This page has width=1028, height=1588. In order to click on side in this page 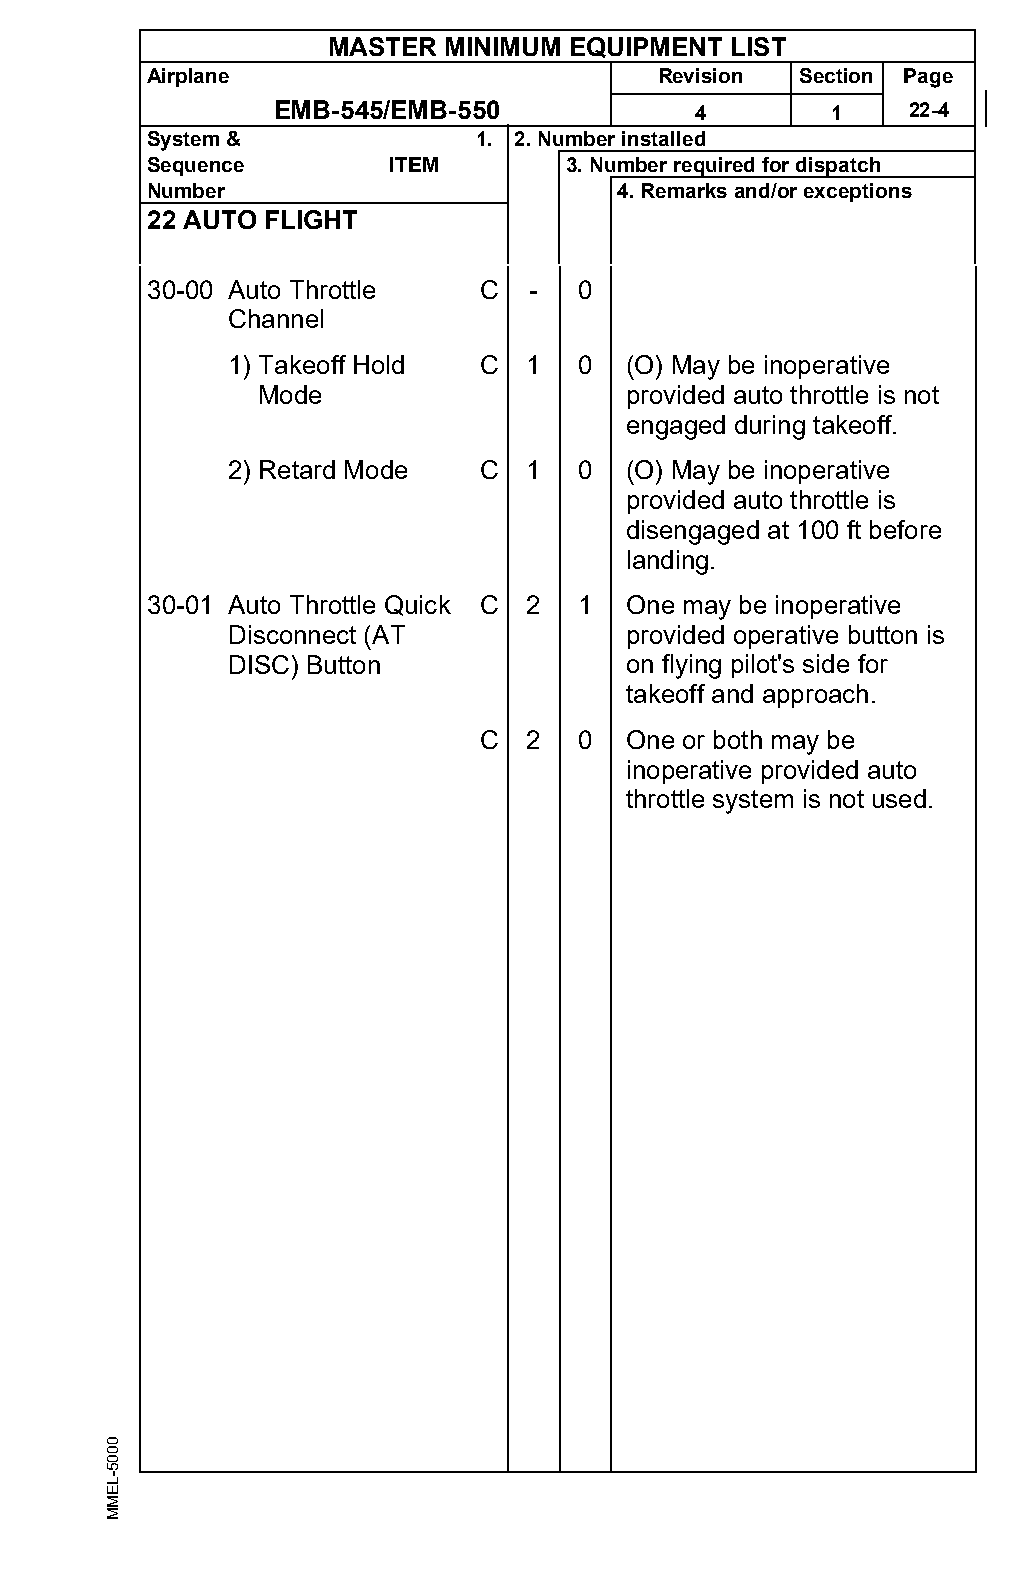, I will do `click(826, 663)`.
